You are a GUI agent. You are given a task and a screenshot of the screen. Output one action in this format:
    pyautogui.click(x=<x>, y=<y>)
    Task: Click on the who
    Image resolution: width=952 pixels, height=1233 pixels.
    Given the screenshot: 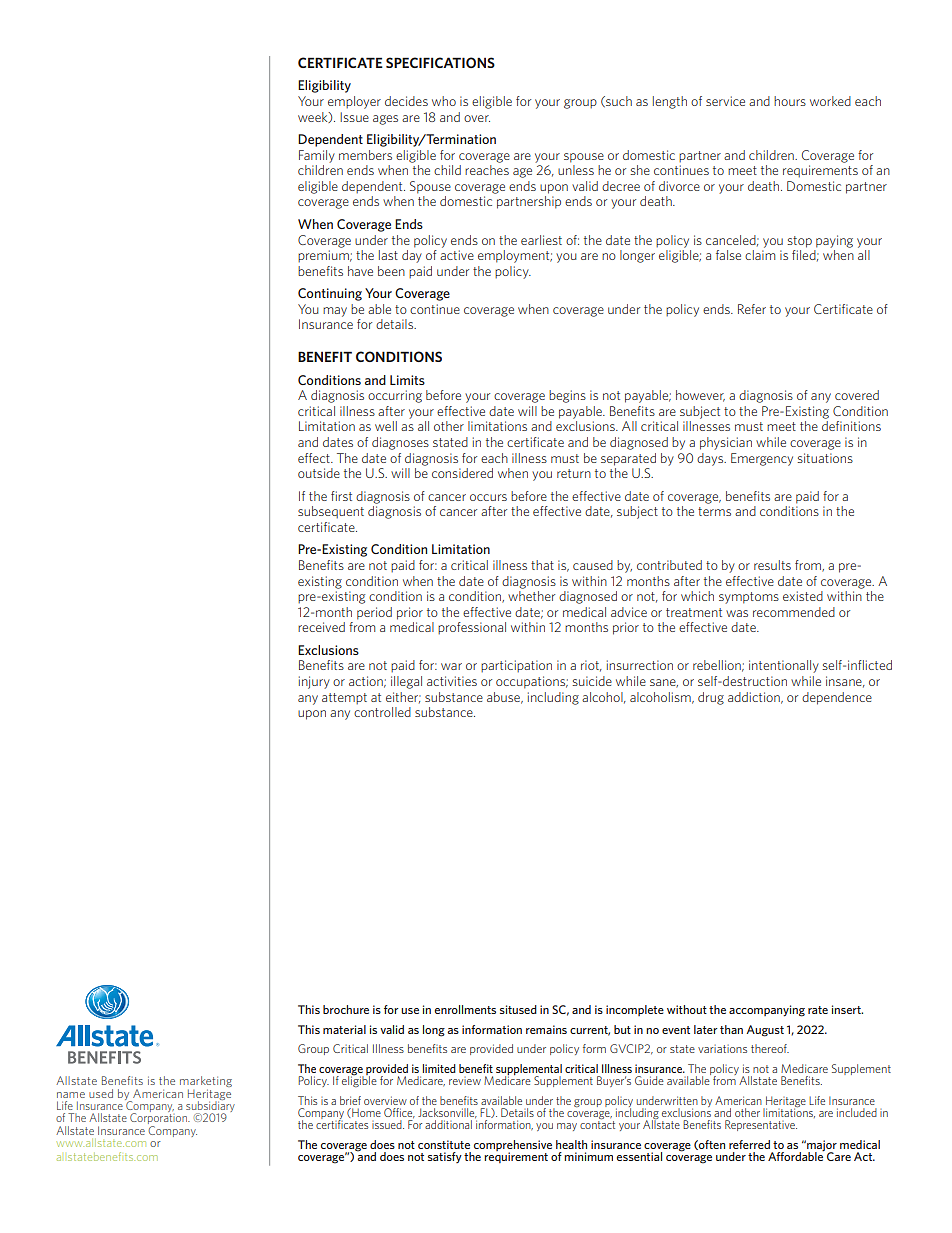 What is the action you would take?
    pyautogui.click(x=444, y=101)
